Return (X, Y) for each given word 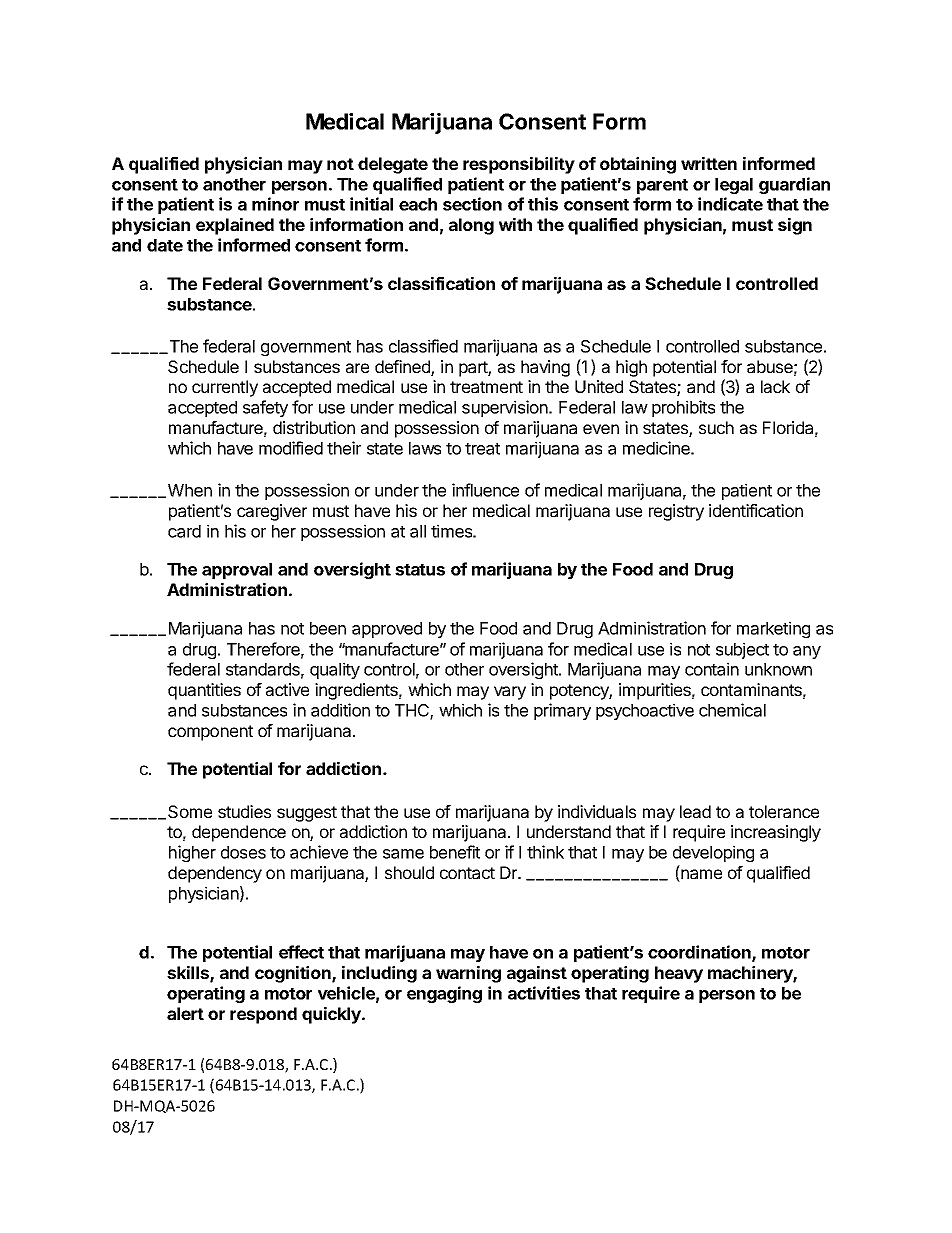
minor (275, 204)
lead (695, 811)
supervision (506, 408)
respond (263, 1015)
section (472, 204)
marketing (773, 629)
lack (775, 386)
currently (225, 388)
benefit (455, 852)
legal (734, 186)
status (420, 570)
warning (468, 974)
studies (244, 811)
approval (237, 571)
